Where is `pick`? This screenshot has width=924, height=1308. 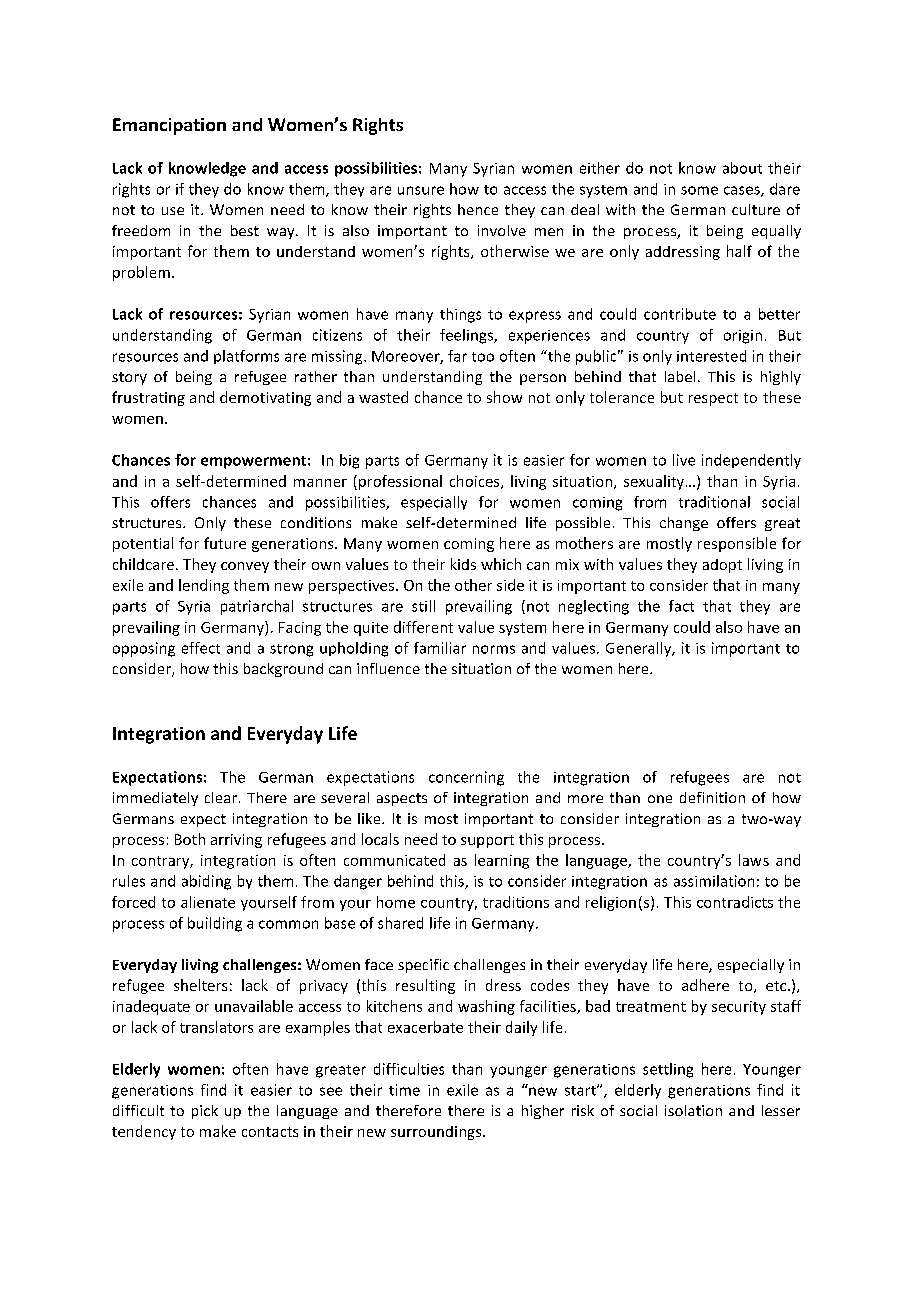 pick is located at coordinates (205, 1112).
